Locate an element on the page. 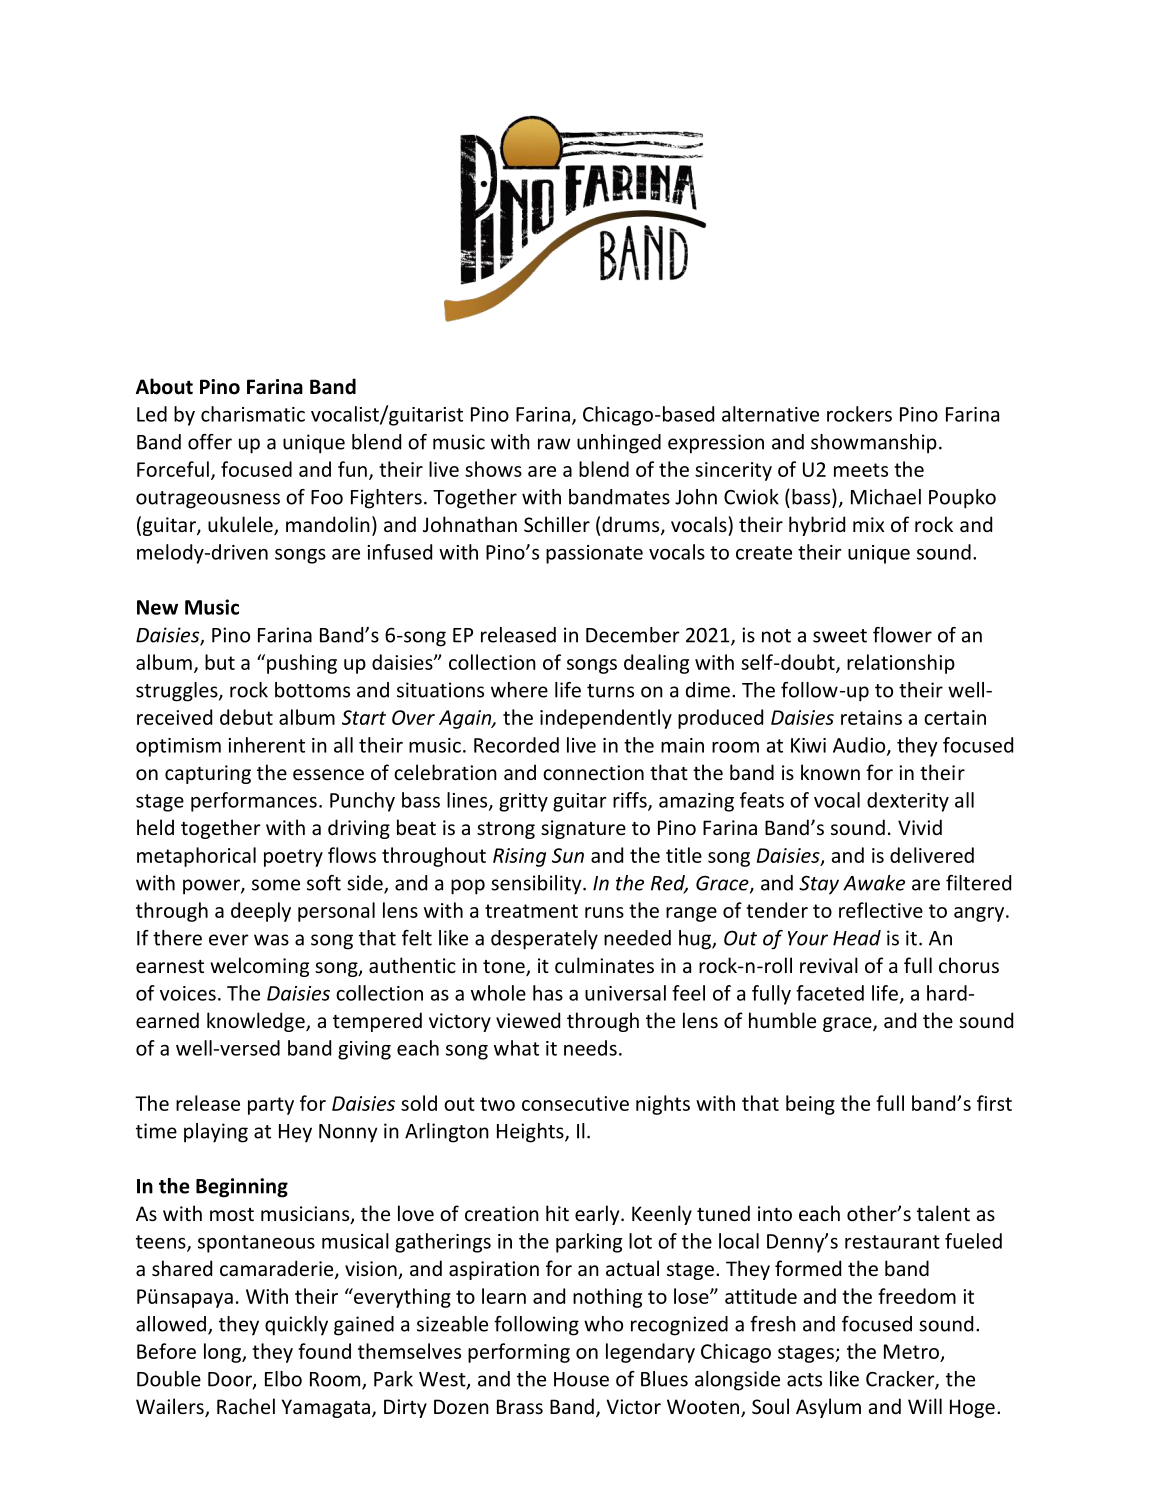  turns is located at coordinates (610, 691).
